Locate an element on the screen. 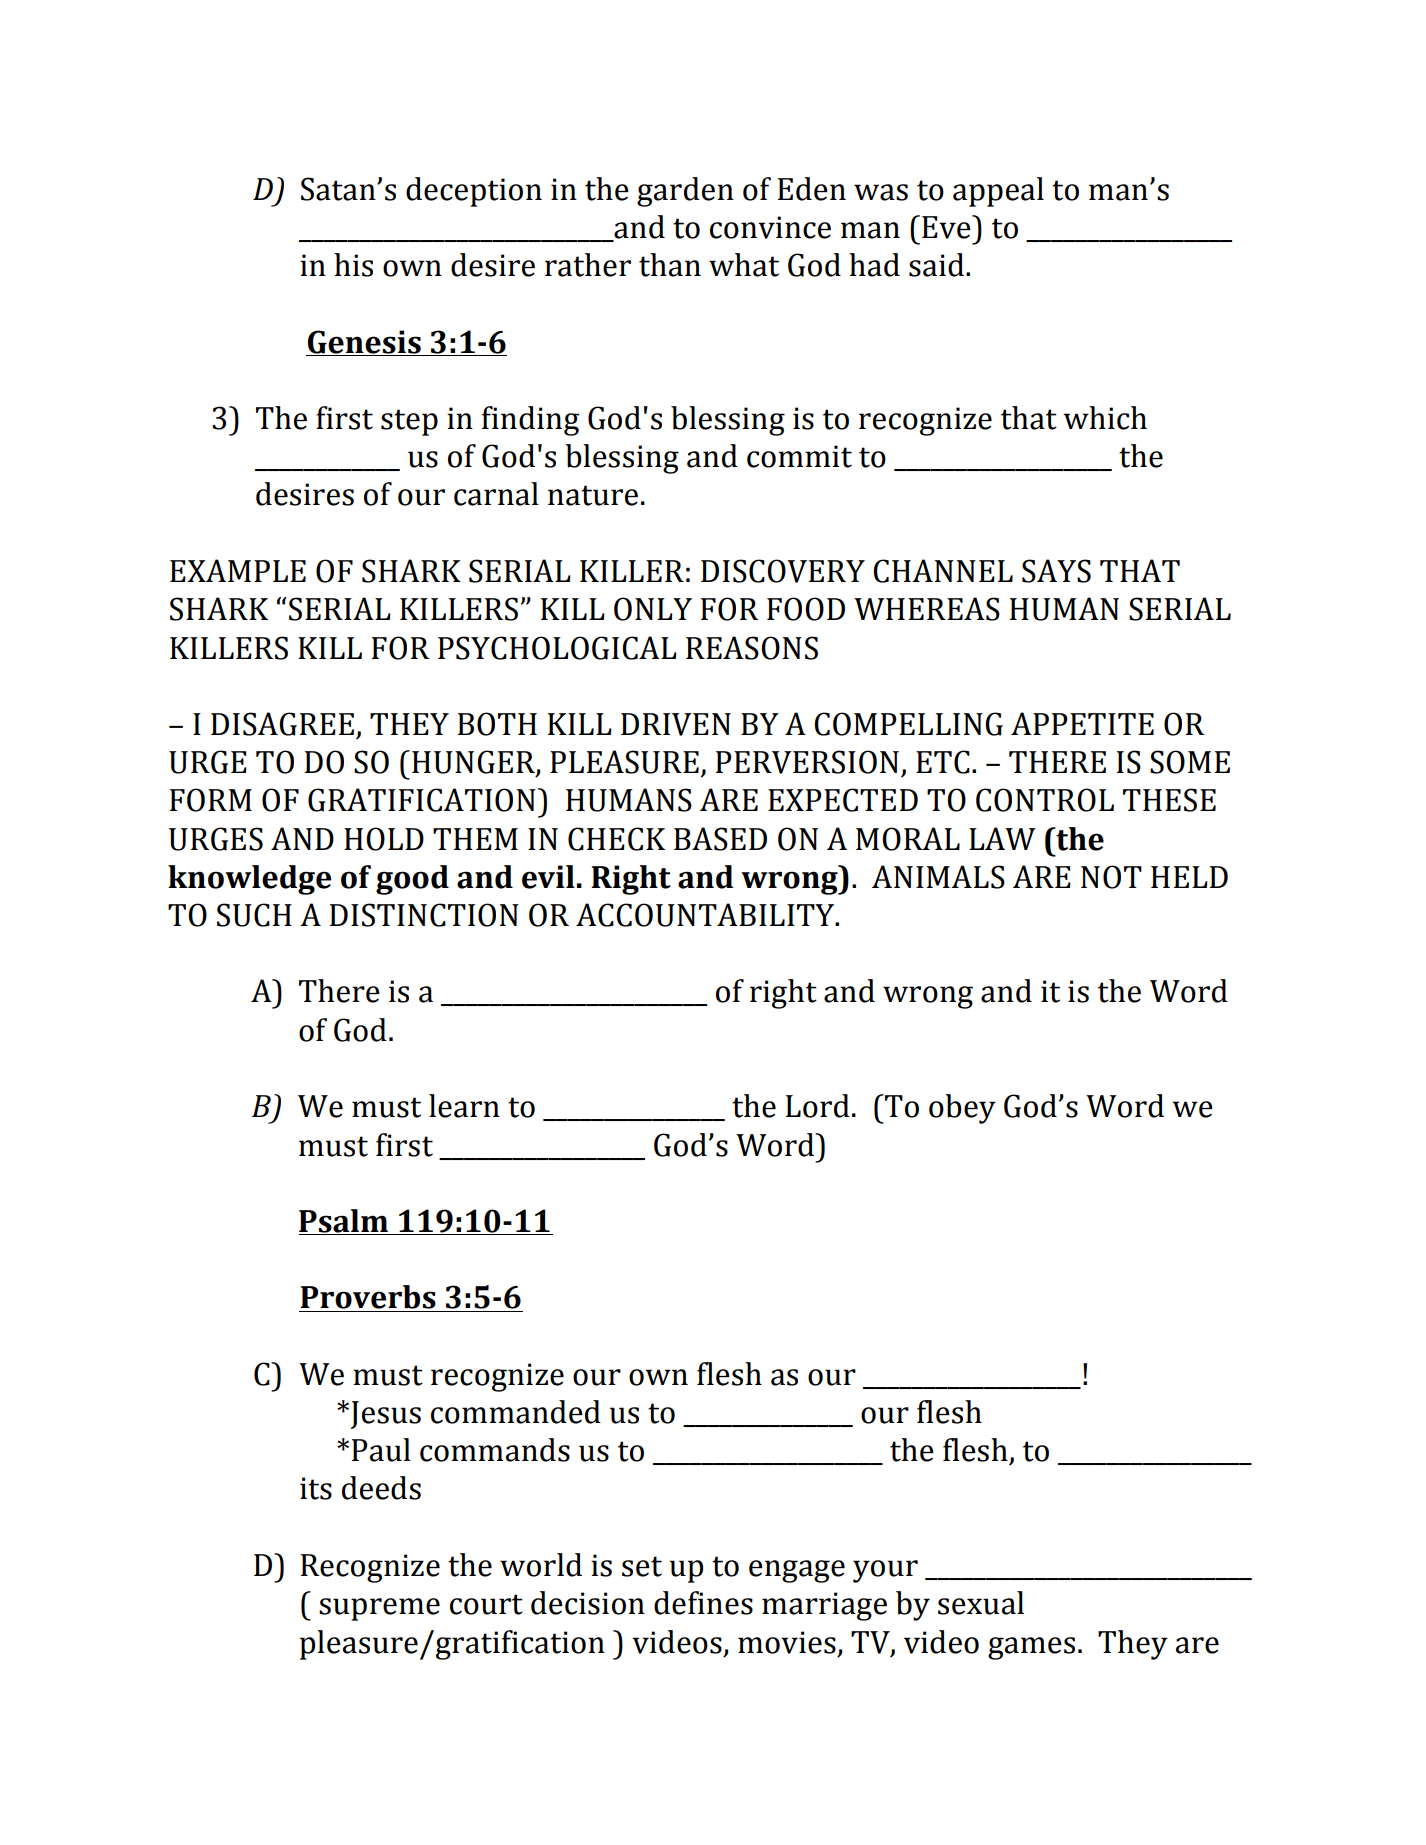 The width and height of the screenshot is (1426, 1845). appeal is located at coordinates (998, 192).
